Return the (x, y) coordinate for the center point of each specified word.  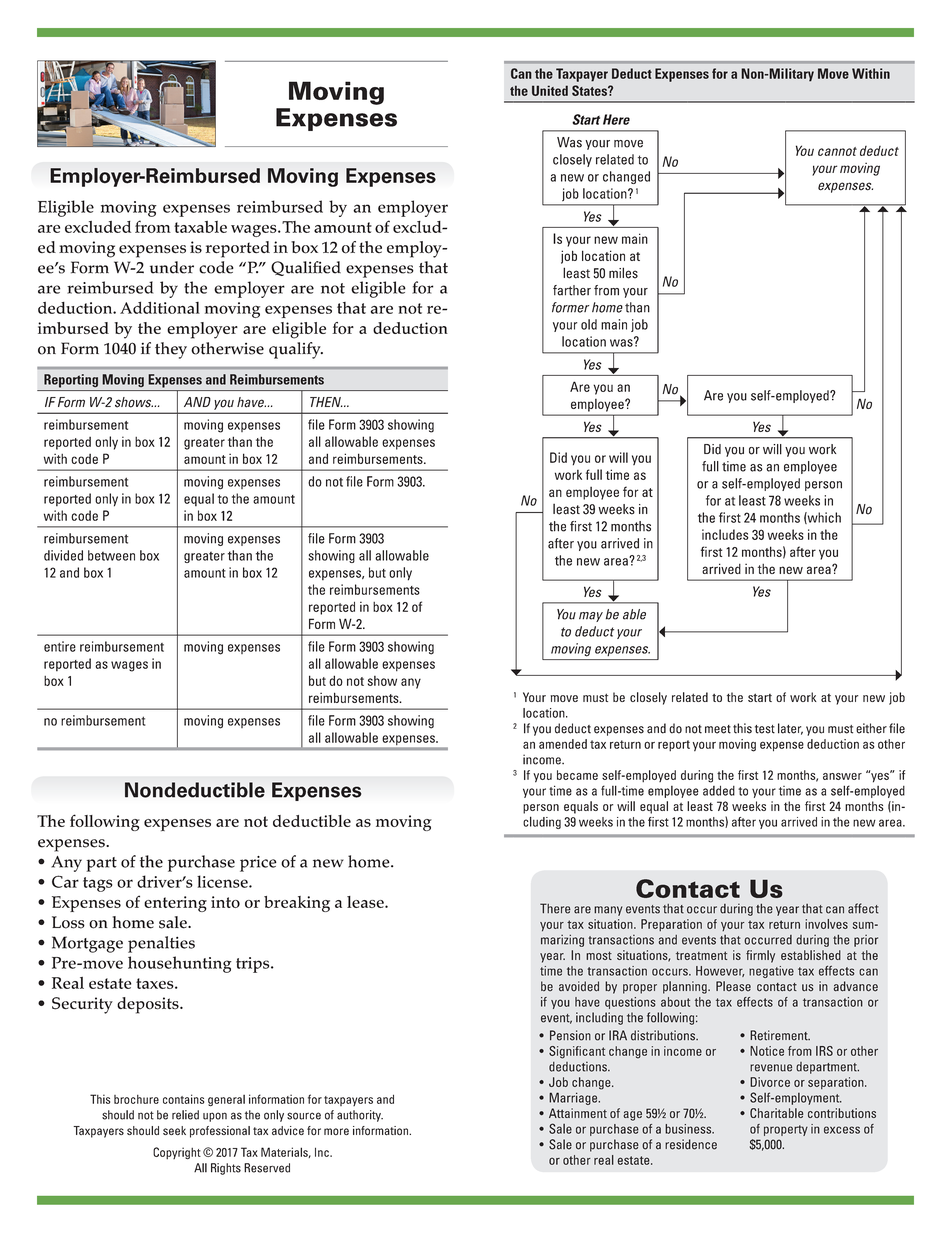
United (550, 90)
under (172, 267)
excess (842, 1130)
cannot (837, 151)
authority (360, 1116)
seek (174, 1130)
